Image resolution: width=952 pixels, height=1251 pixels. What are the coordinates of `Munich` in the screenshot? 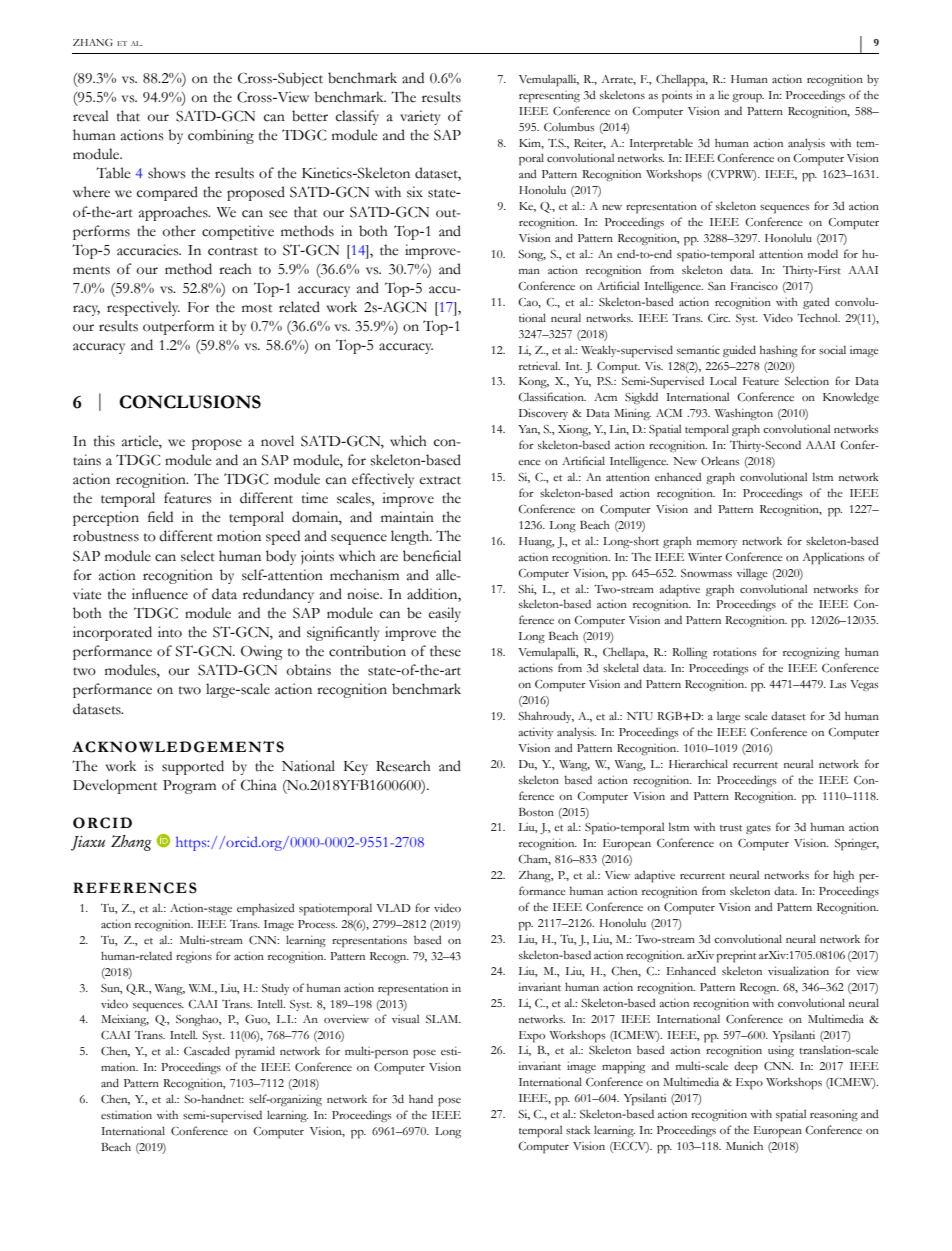 It's located at (744, 1145).
